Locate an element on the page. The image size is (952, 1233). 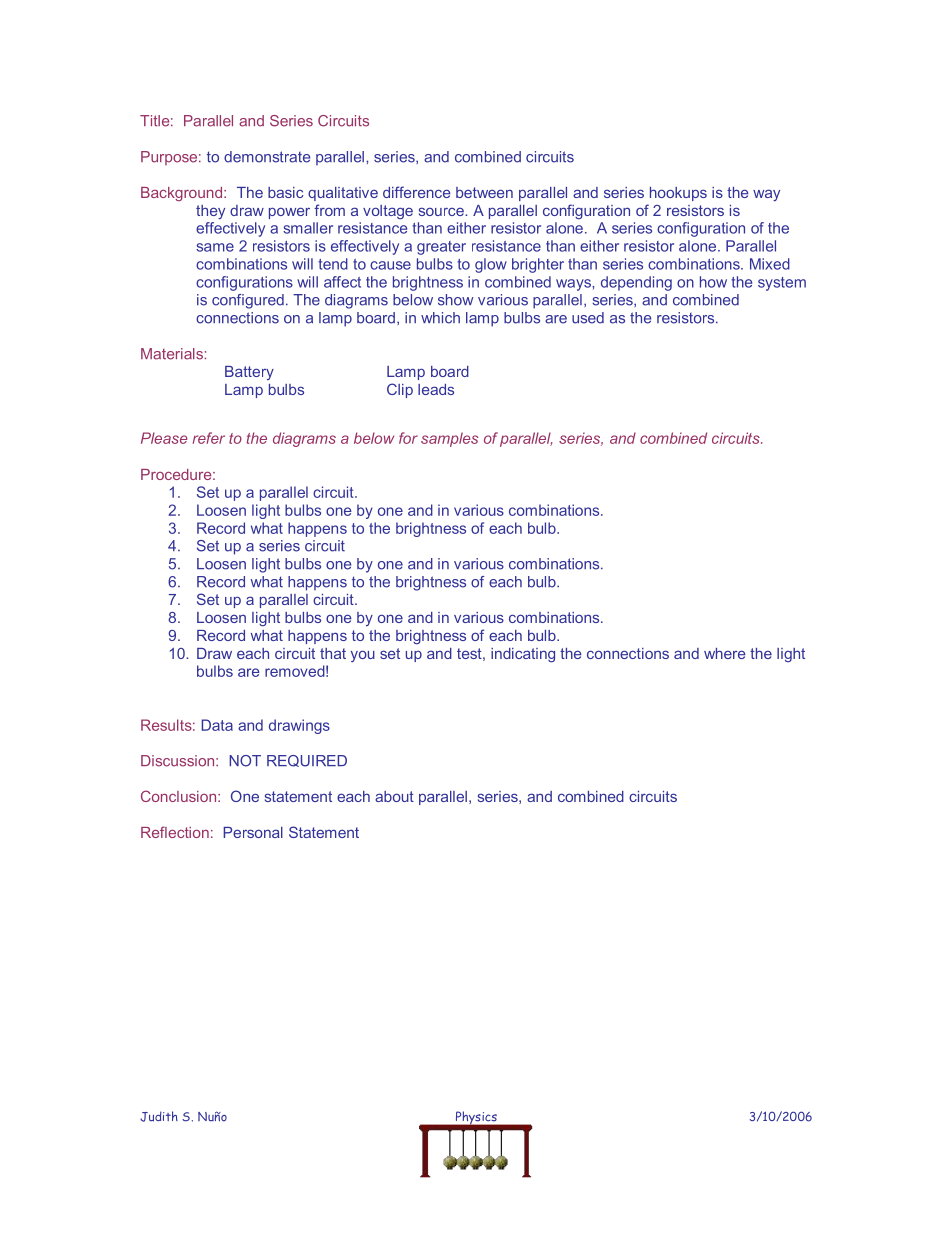
Personal is located at coordinates (253, 832).
